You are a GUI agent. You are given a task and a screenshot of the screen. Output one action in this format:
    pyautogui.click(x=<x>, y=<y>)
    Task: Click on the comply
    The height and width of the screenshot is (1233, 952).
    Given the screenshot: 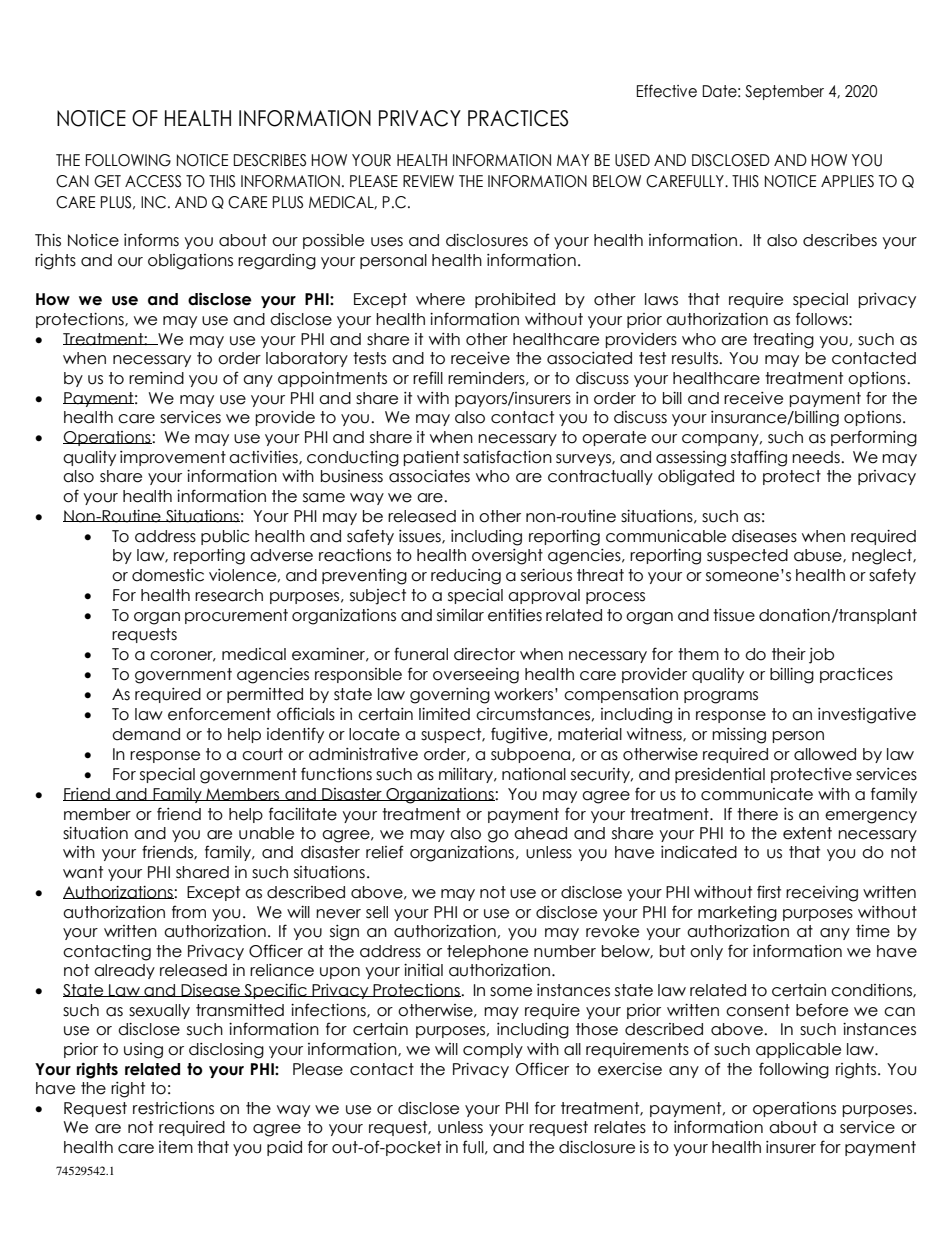 What is the action you would take?
    pyautogui.click(x=493, y=1050)
